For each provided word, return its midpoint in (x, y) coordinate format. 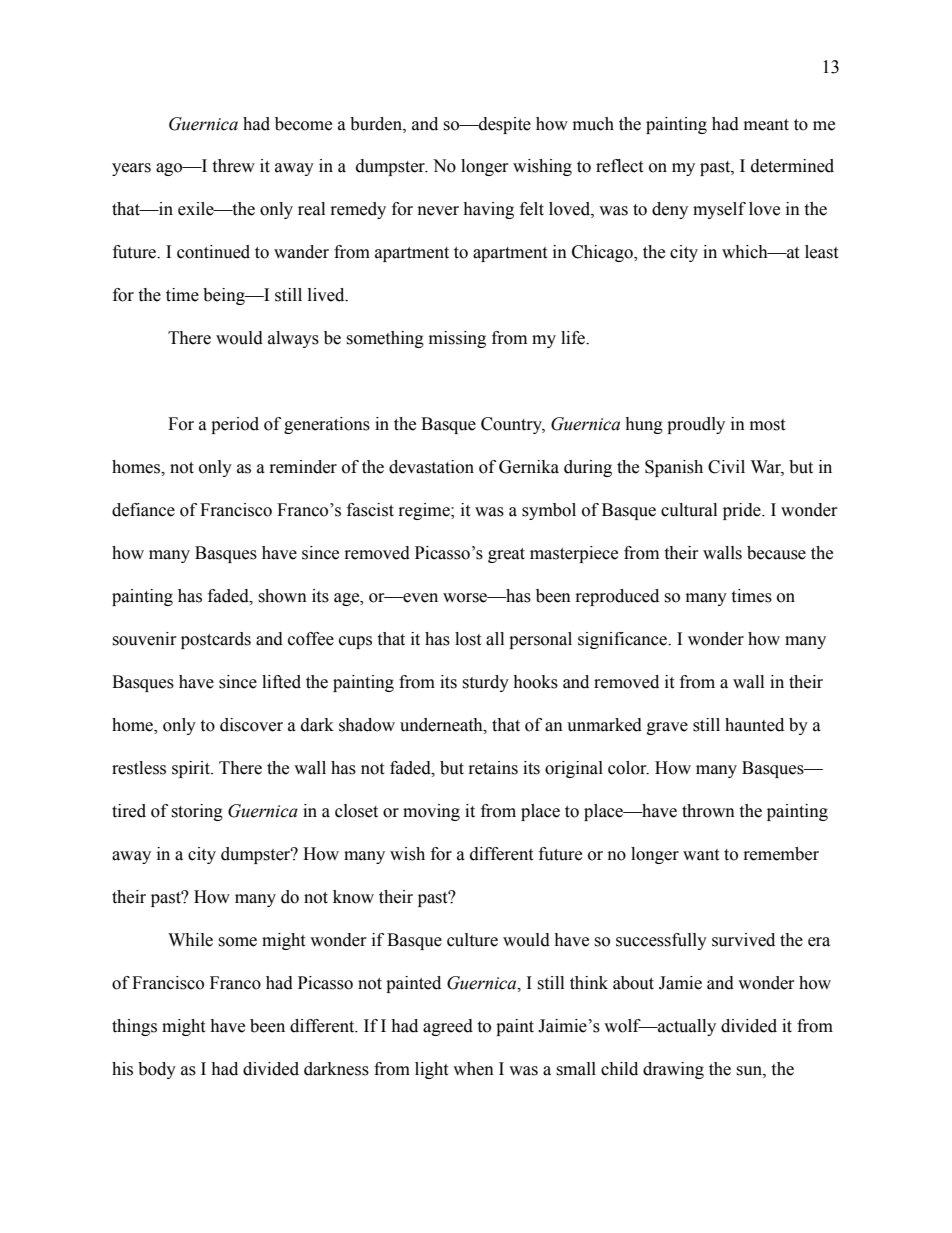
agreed (448, 1027)
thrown (708, 811)
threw (233, 166)
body (157, 1070)
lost (468, 639)
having (488, 210)
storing (197, 812)
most (767, 425)
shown (282, 596)
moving (431, 812)
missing (457, 339)
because (776, 553)
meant (766, 125)
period (235, 425)
